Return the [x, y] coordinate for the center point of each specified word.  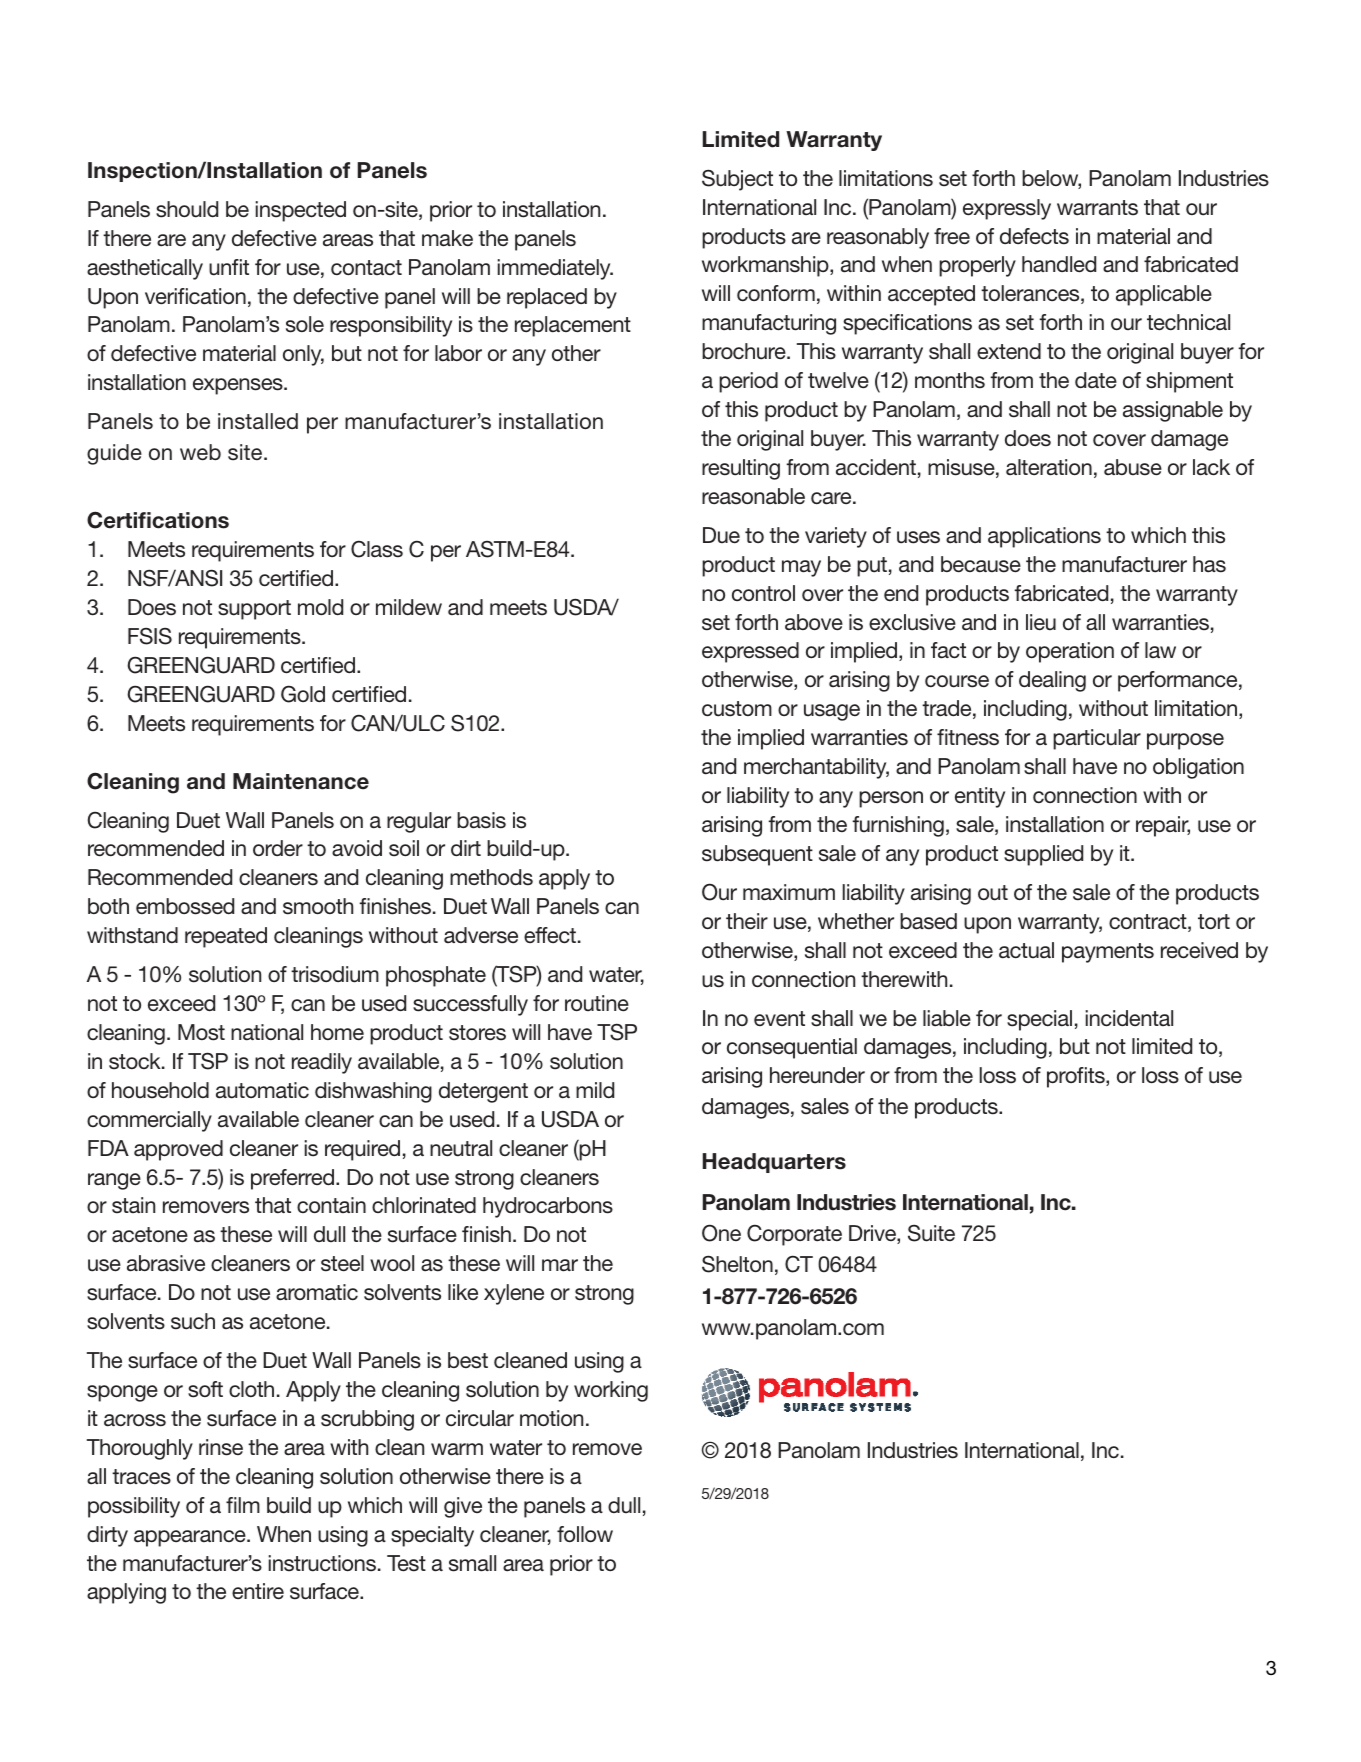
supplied [1043, 855]
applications [1044, 537]
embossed [185, 906]
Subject [737, 180]
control [763, 593]
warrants [1097, 208]
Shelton [737, 1264]
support [254, 610]
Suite [931, 1233]
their [747, 921]
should [187, 209]
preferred [292, 1179]
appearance [191, 1538]
